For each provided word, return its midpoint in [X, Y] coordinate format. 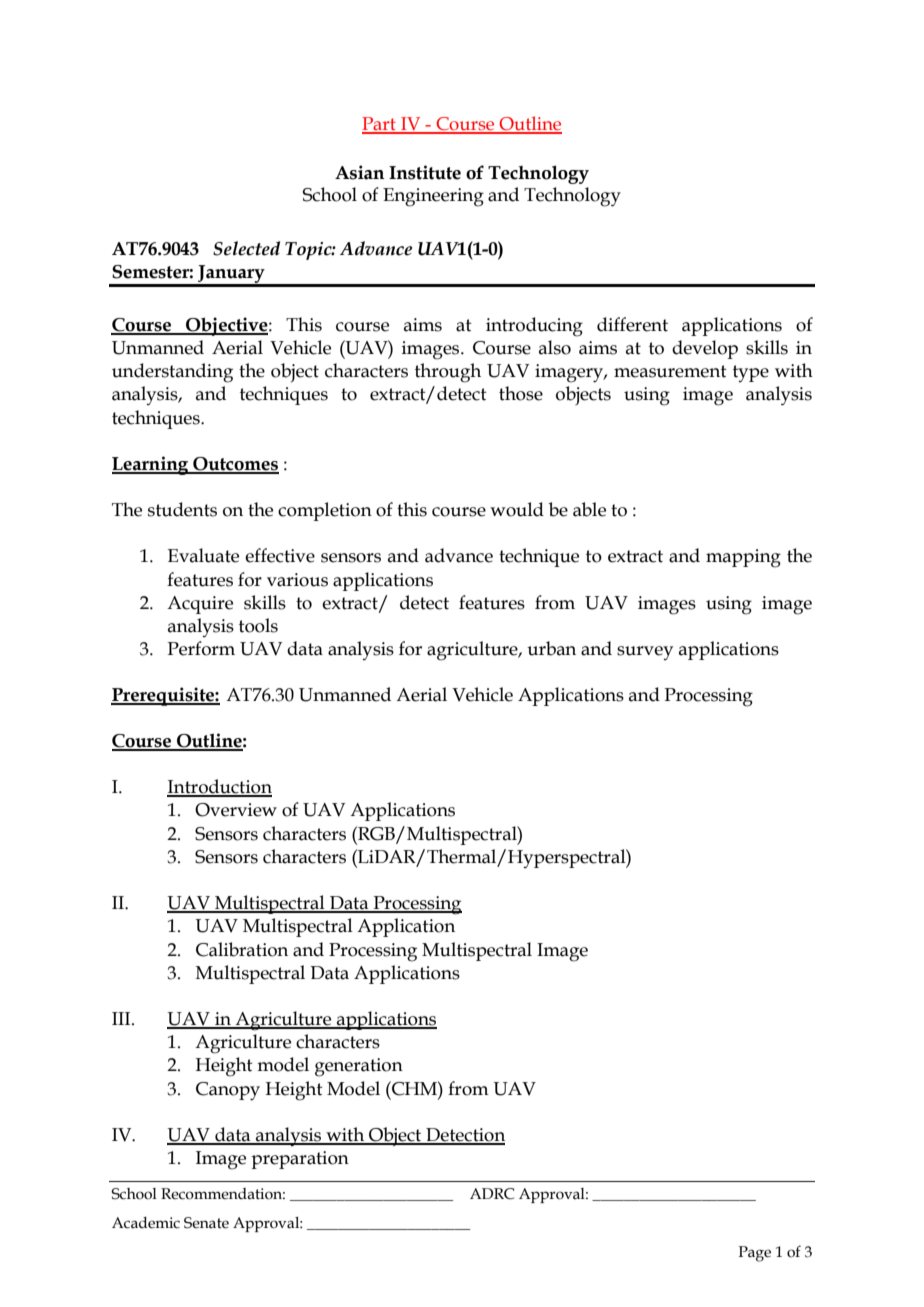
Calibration [242, 949]
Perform [201, 648]
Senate [206, 1223]
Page [755, 1254]
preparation [300, 1160]
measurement [670, 371]
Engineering [433, 197]
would [517, 509]
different [632, 324]
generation [359, 1067]
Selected [246, 248]
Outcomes [235, 465]
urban [551, 648]
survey [645, 653]
